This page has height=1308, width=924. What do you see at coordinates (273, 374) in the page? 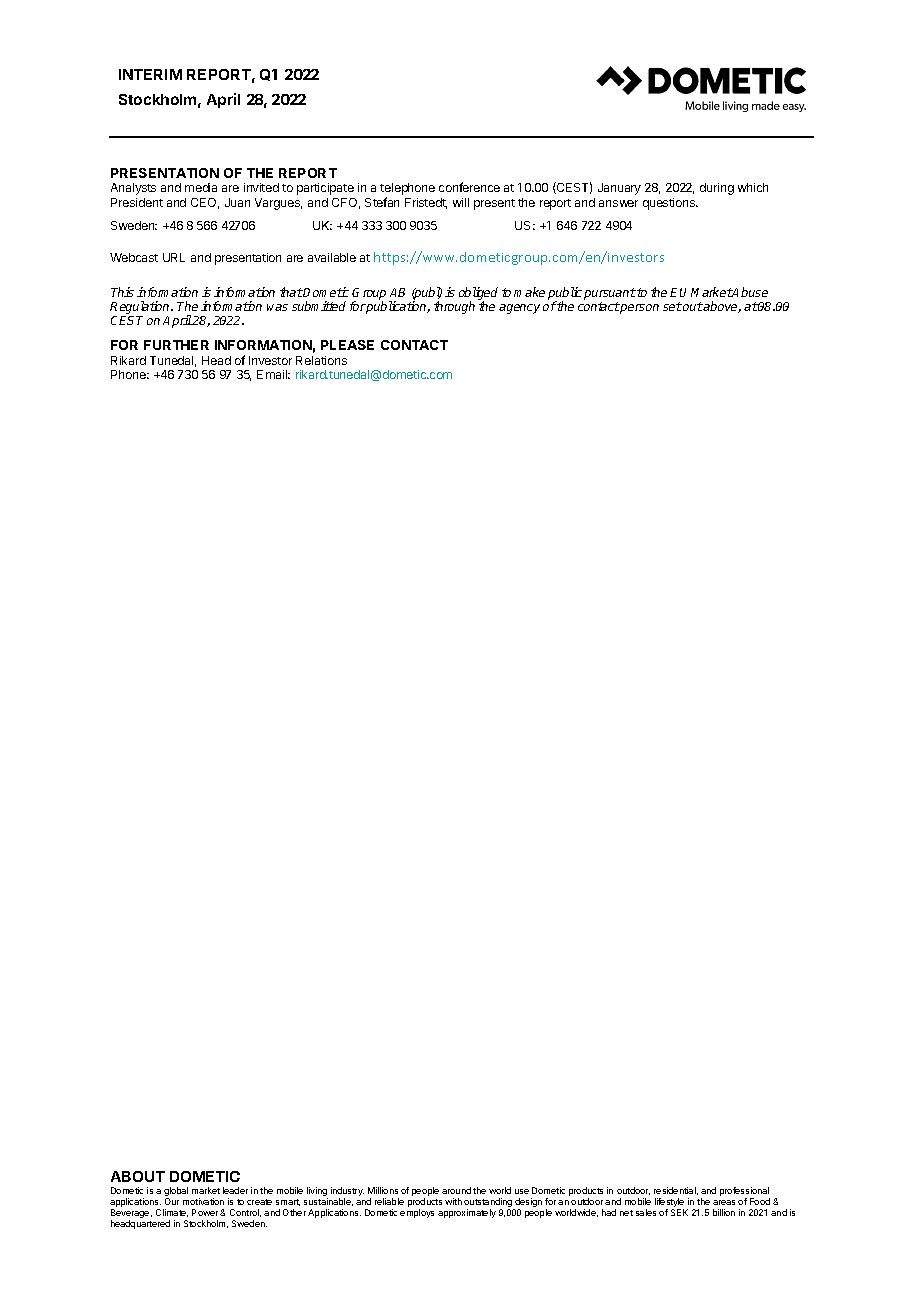
I see `Email` at bounding box center [273, 374].
